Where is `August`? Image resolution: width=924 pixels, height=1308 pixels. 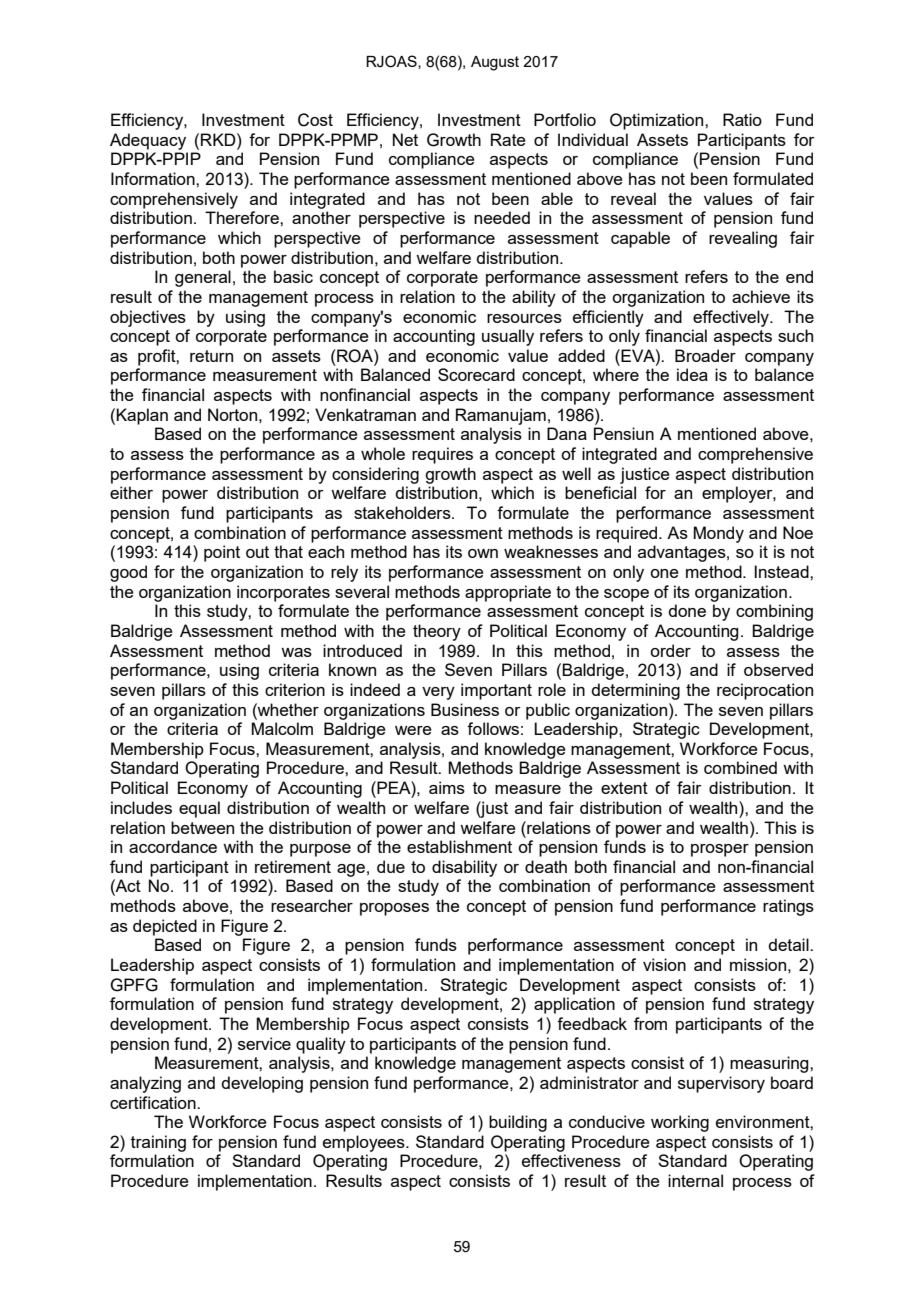
August is located at coordinates (495, 63).
